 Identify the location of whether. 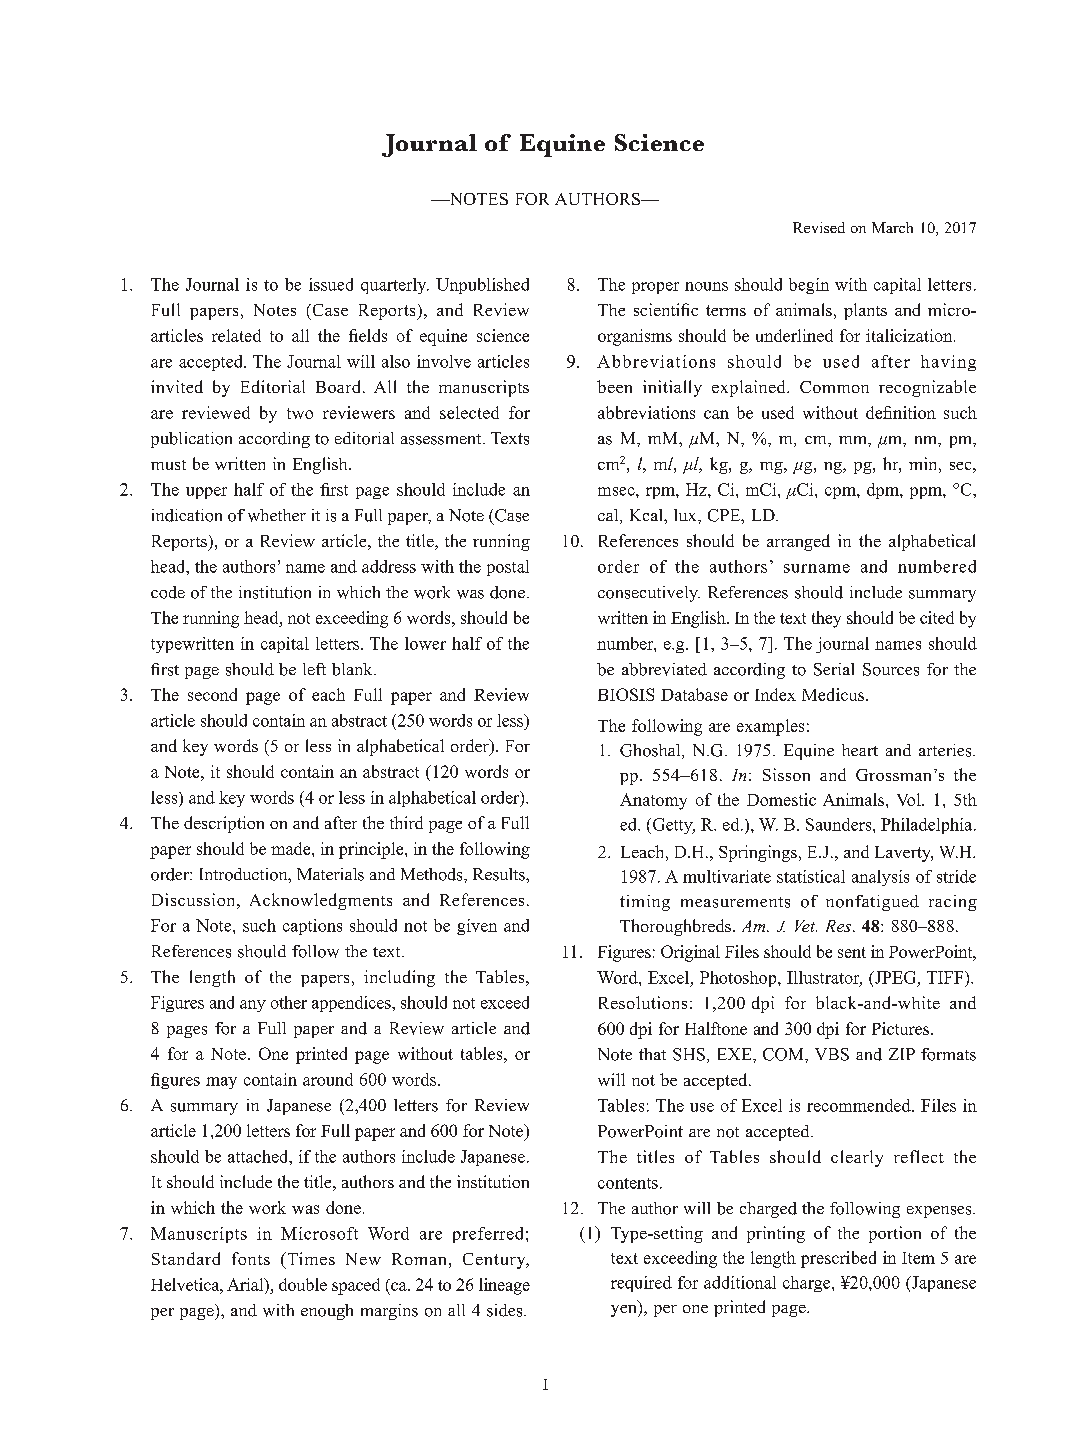
(277, 515).
